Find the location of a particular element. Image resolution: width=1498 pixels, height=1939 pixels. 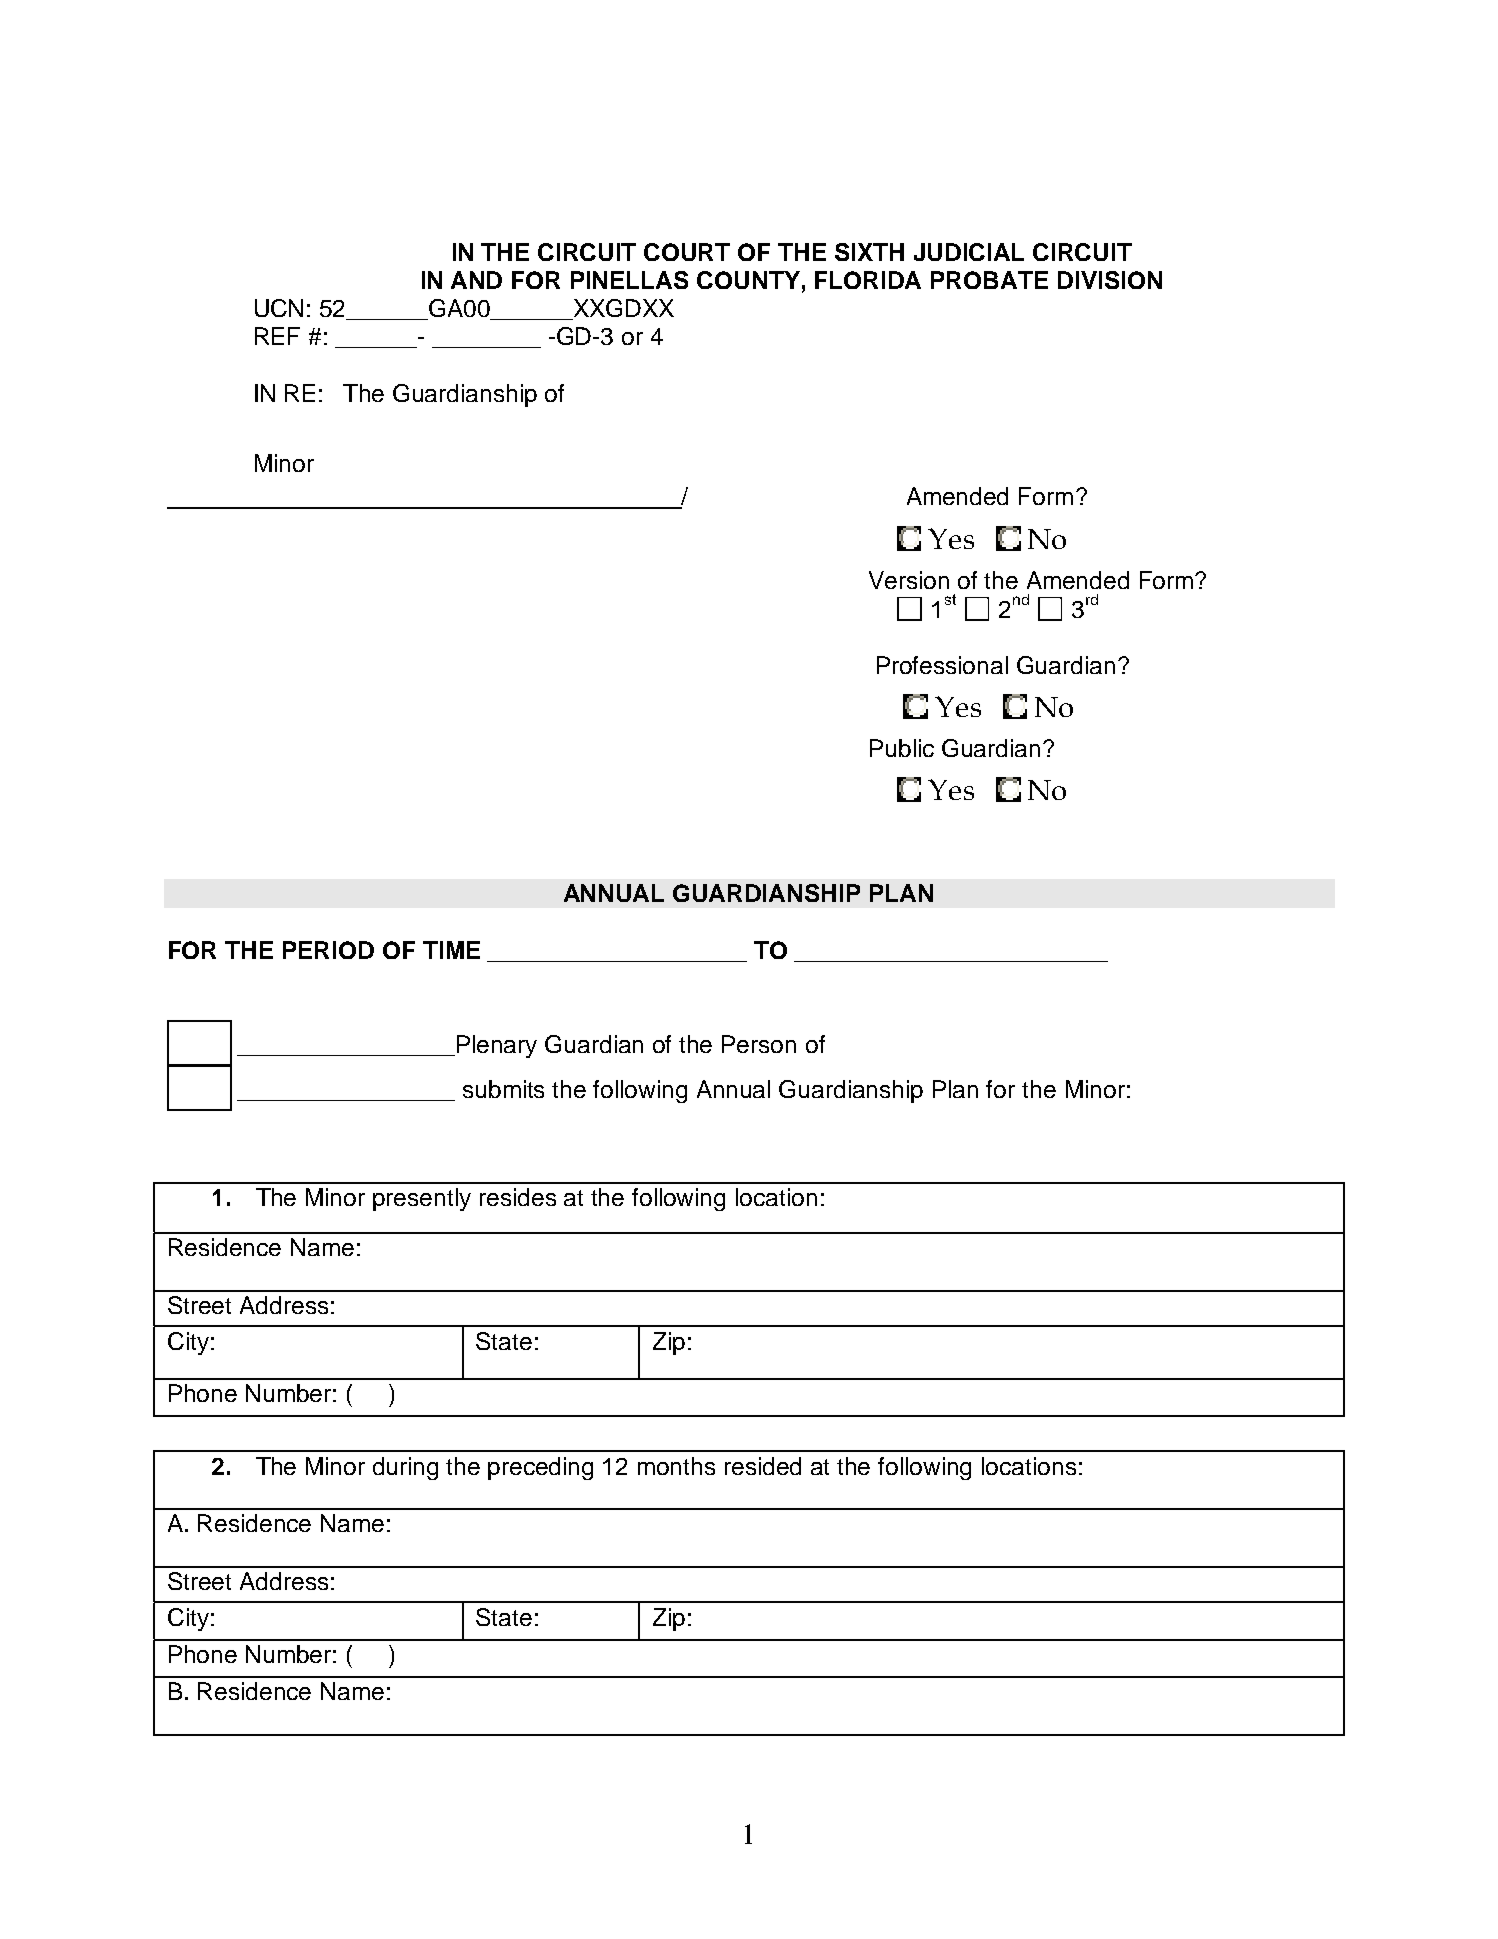

COURT is located at coordinates (687, 252).
